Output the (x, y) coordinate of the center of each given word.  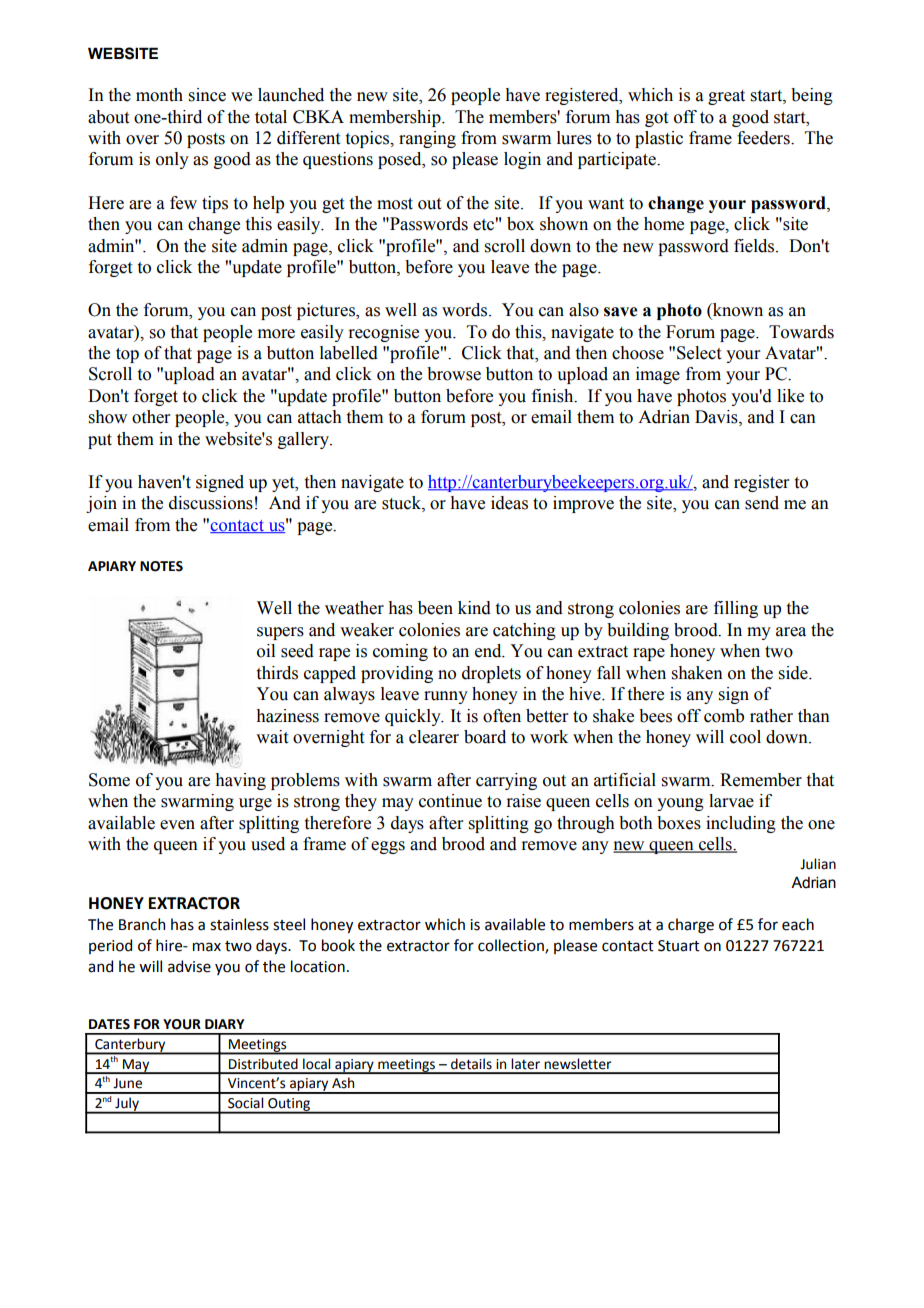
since (207, 95)
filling (736, 609)
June (127, 1083)
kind (474, 608)
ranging (427, 139)
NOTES (161, 566)
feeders (764, 138)
